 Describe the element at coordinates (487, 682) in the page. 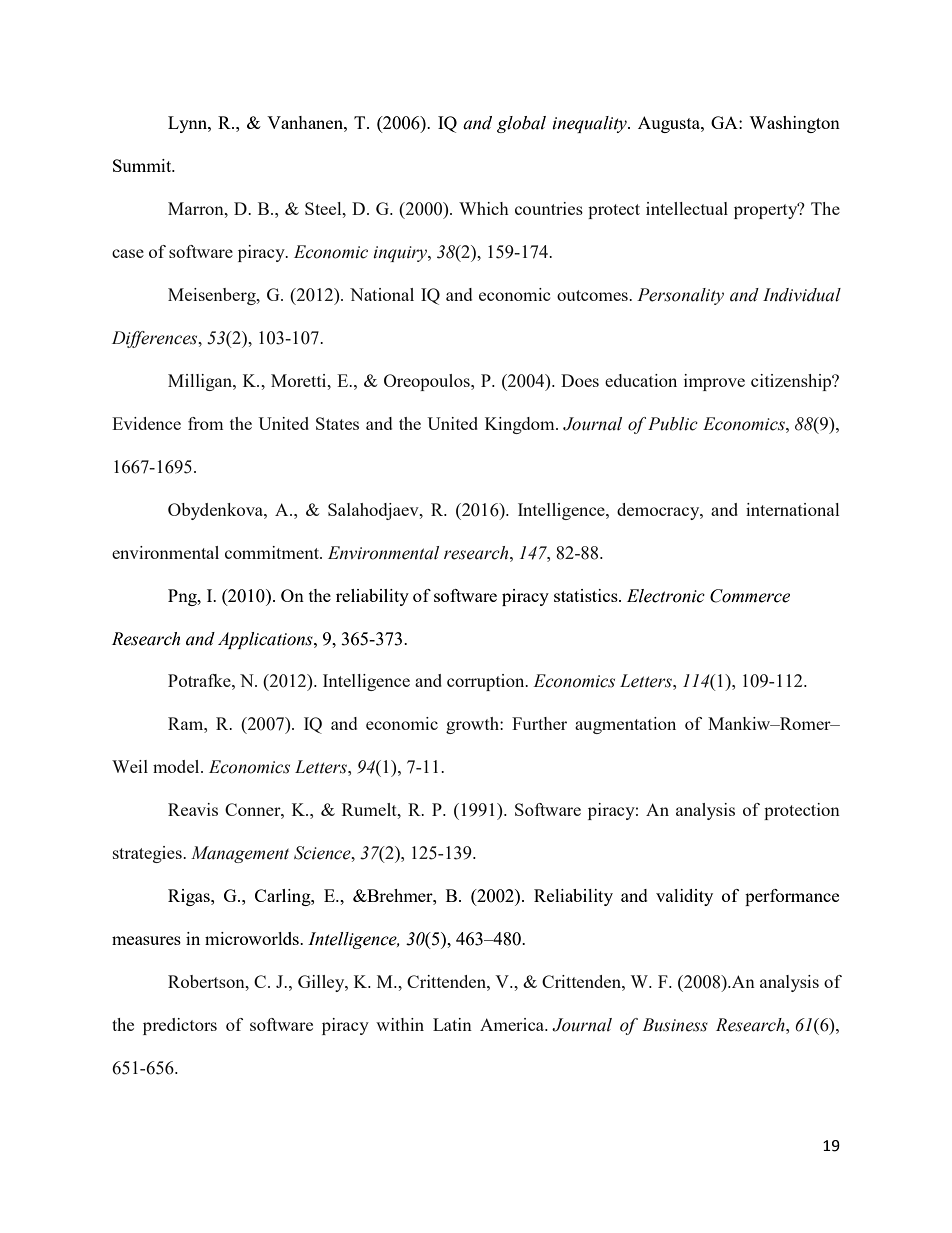

I see `corruption` at that location.
